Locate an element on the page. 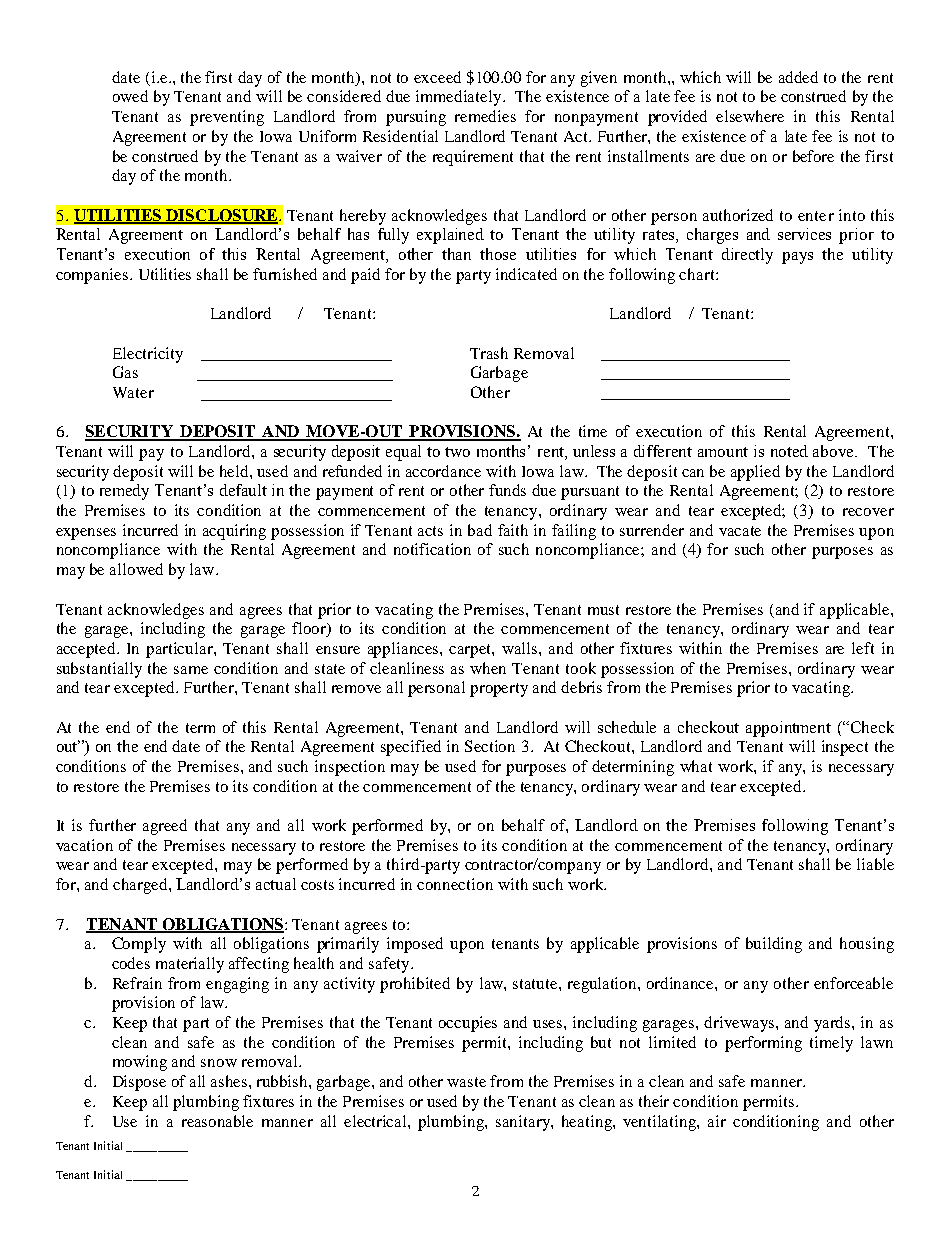 This page has height=1233, width=952. noted is located at coordinates (789, 451).
